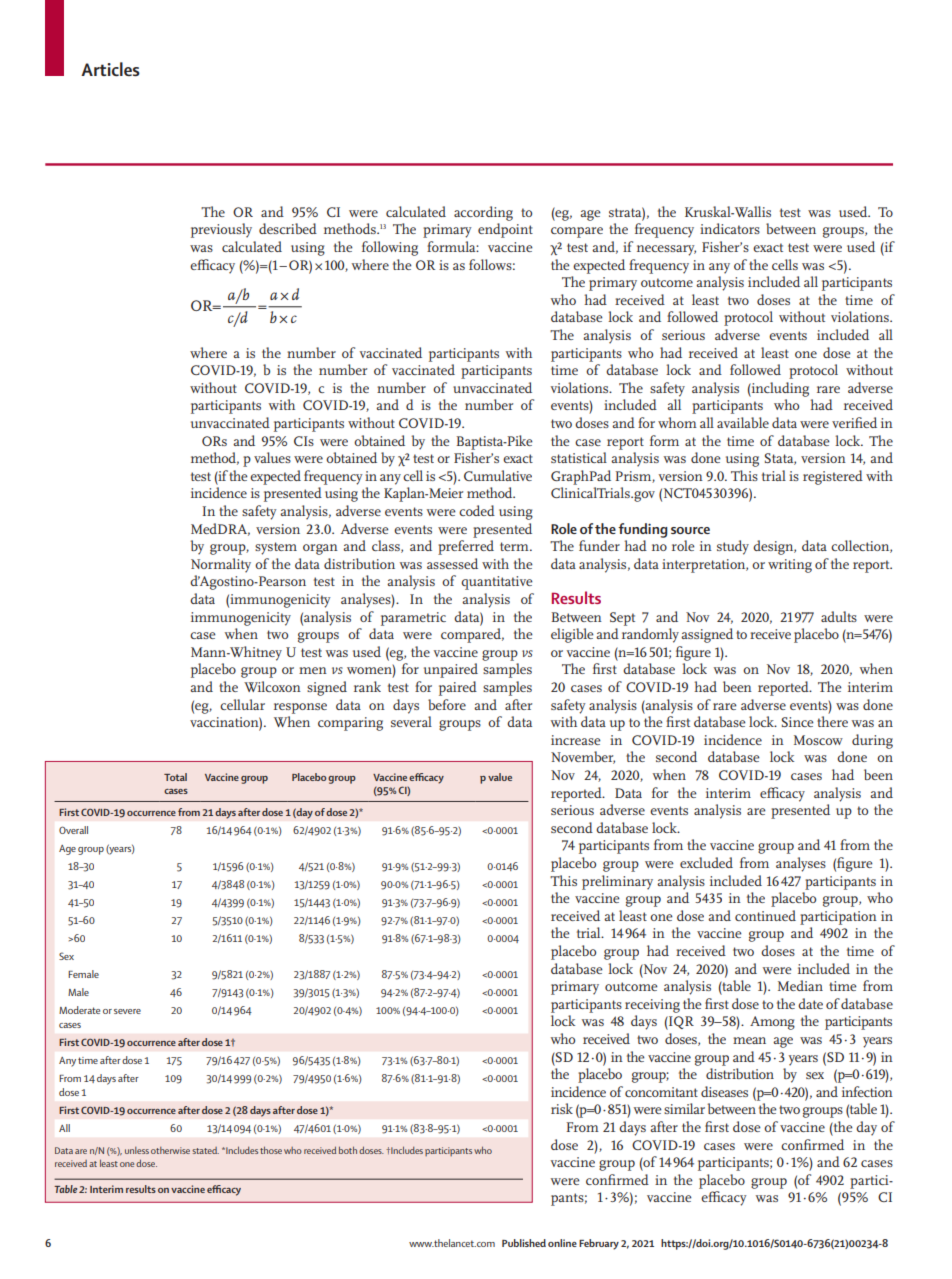  What do you see at coordinates (730, 228) in the image?
I see `indicators` at bounding box center [730, 228].
